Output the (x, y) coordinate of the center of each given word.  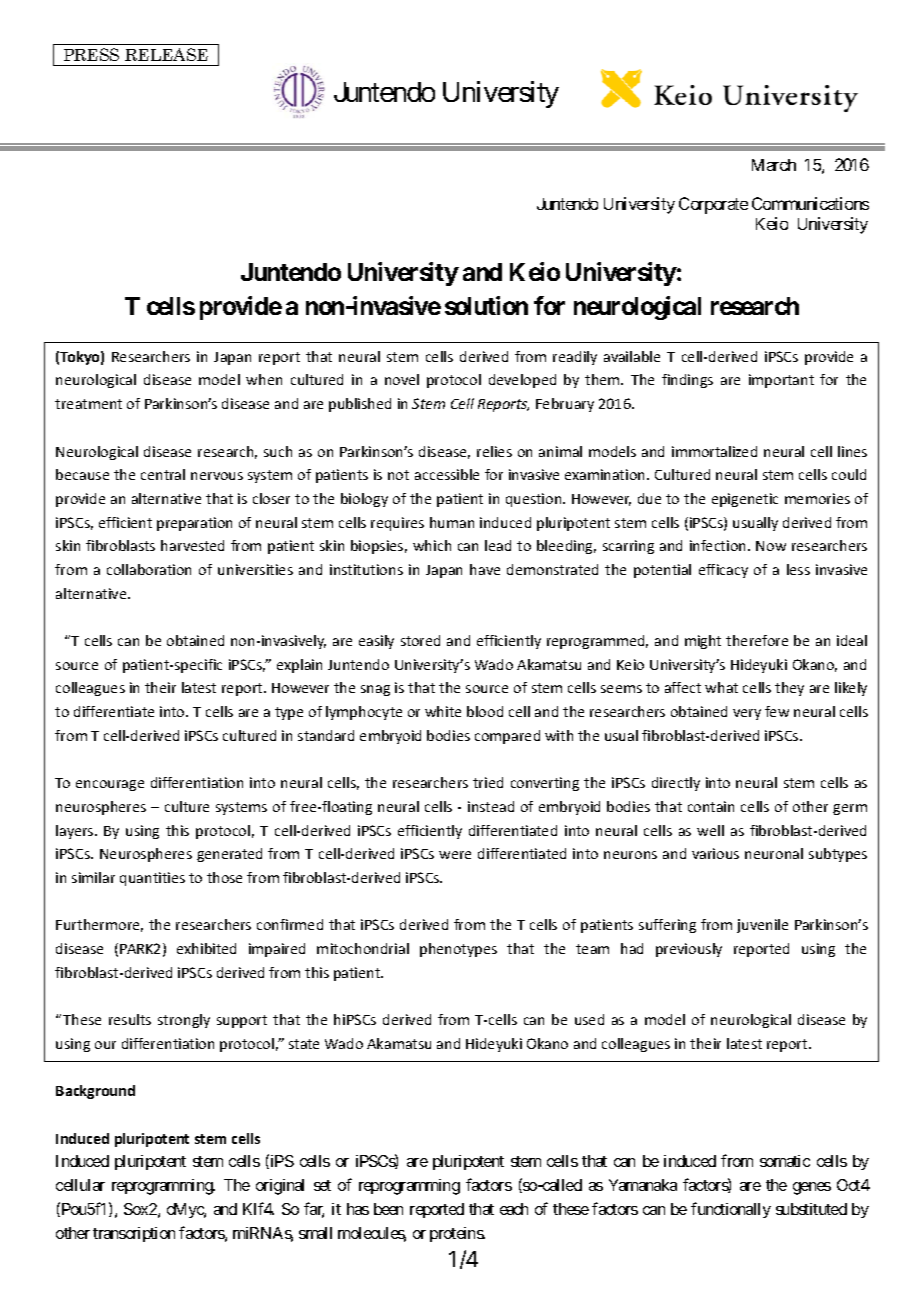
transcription (134, 1234)
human (452, 522)
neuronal (774, 853)
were (455, 855)
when (264, 379)
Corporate (713, 205)
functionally (731, 1210)
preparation (194, 524)
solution (486, 305)
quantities (152, 879)
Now (771, 546)
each (514, 1209)
